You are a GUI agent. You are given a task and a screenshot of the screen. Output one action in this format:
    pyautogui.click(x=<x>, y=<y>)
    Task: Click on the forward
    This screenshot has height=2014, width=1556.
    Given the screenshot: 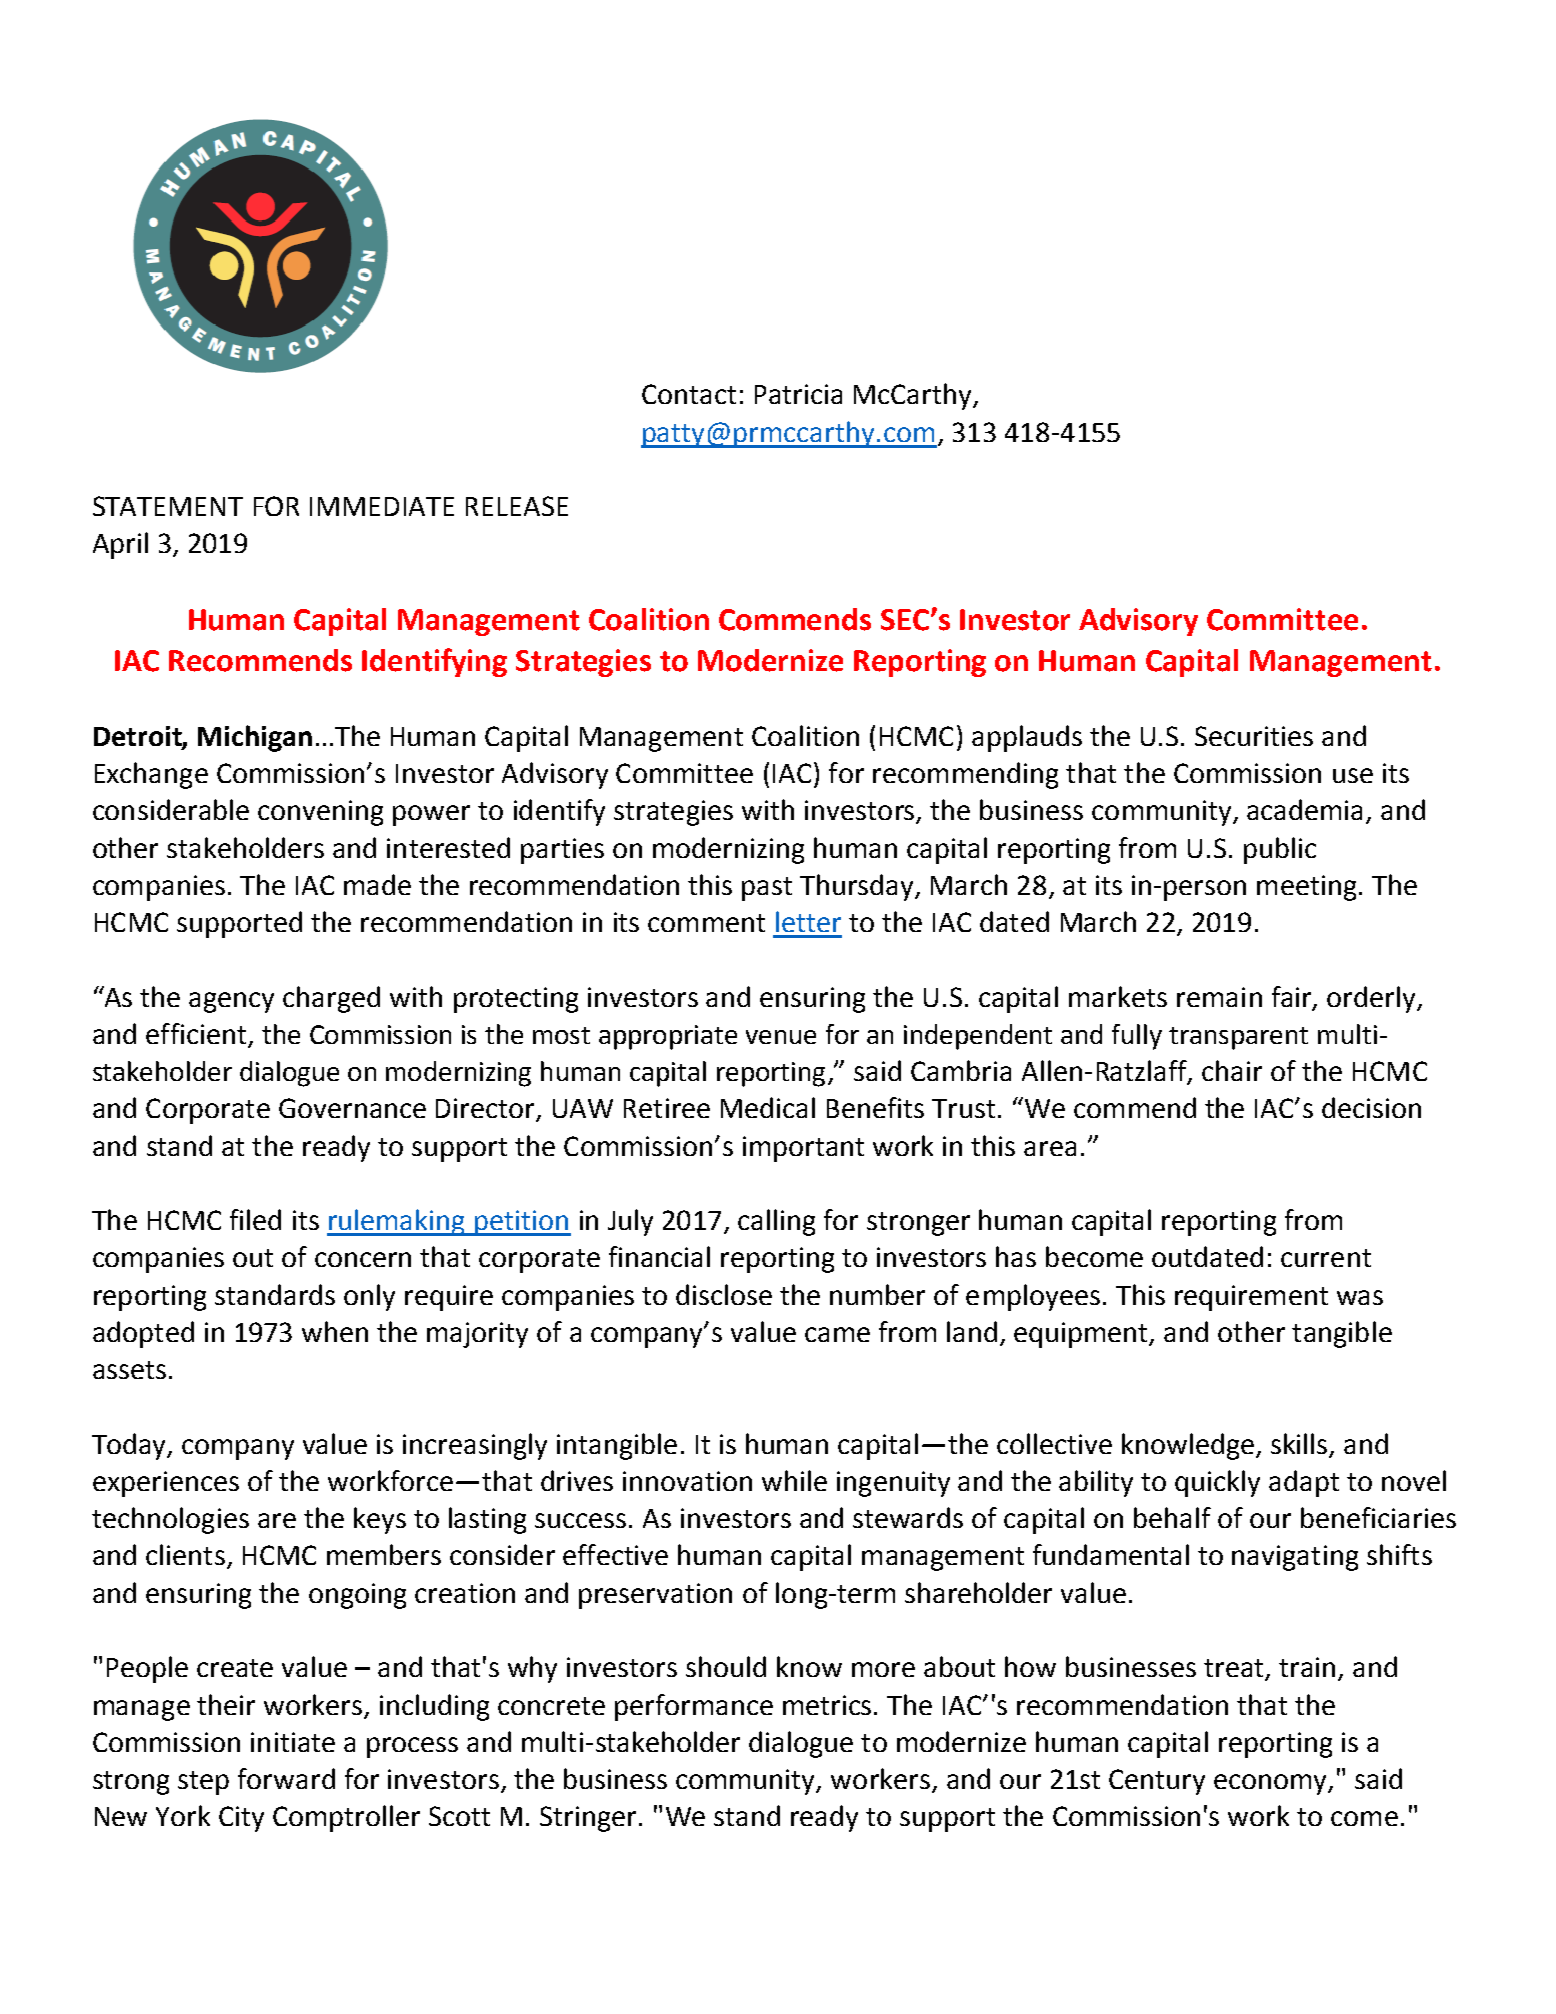 What is the action you would take?
    pyautogui.click(x=286, y=1778)
